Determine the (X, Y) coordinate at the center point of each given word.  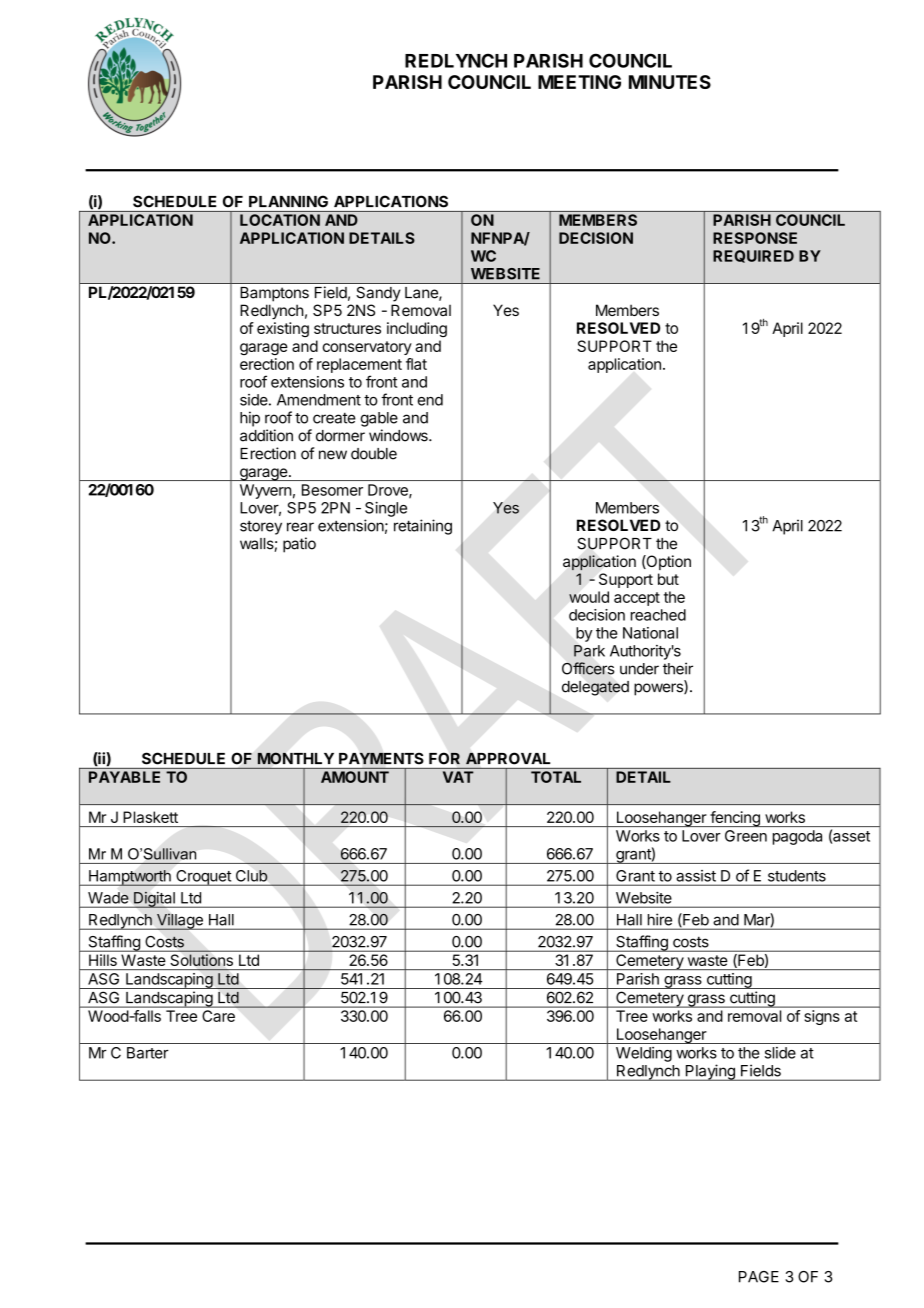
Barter (148, 1053)
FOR (444, 758)
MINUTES (670, 82)
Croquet (203, 878)
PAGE (759, 1277)
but (668, 579)
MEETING (579, 82)
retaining (423, 527)
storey (261, 528)
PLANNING (288, 201)
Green (746, 836)
